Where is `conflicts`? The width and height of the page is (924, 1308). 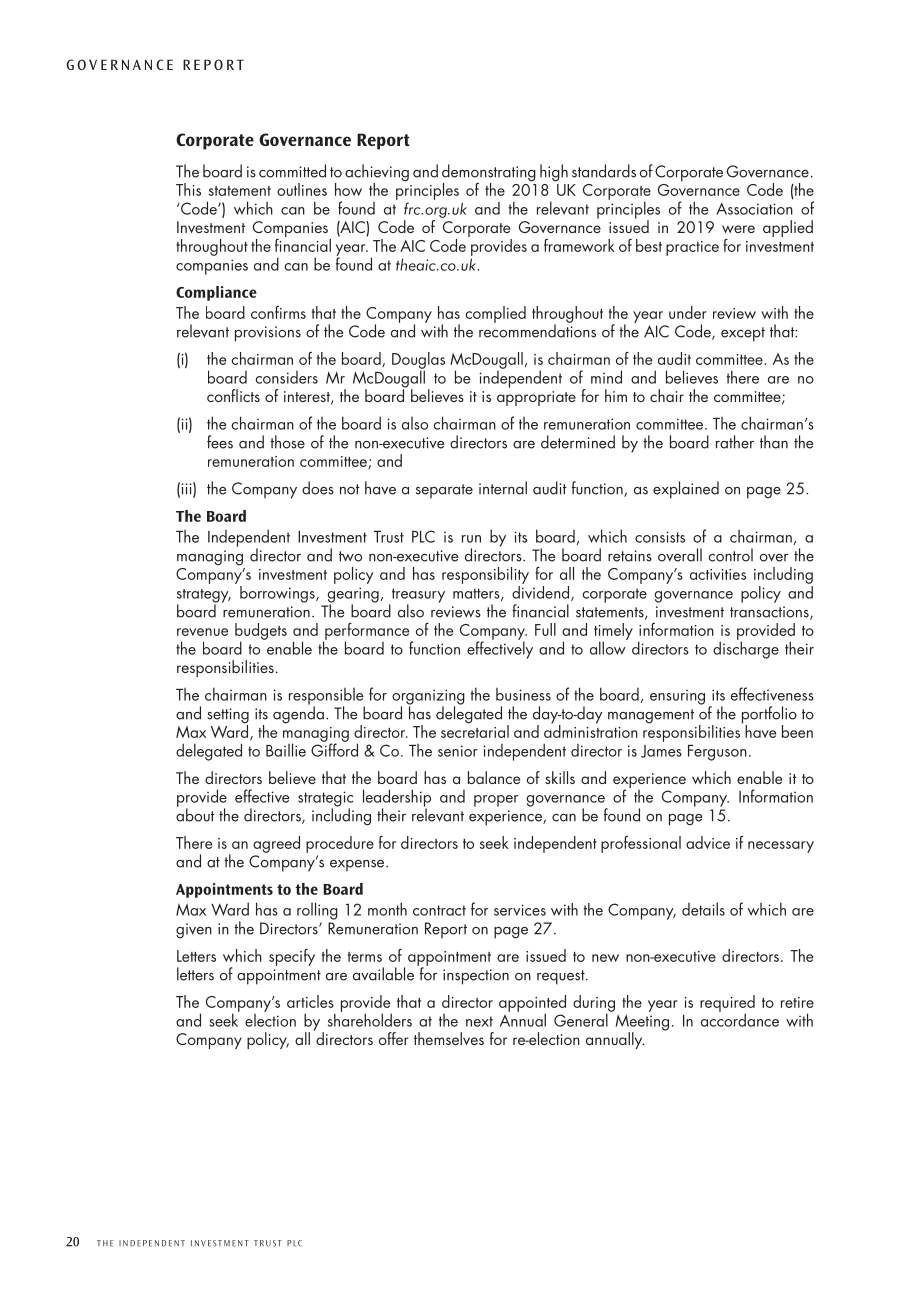 conflicts is located at coordinates (233, 395).
